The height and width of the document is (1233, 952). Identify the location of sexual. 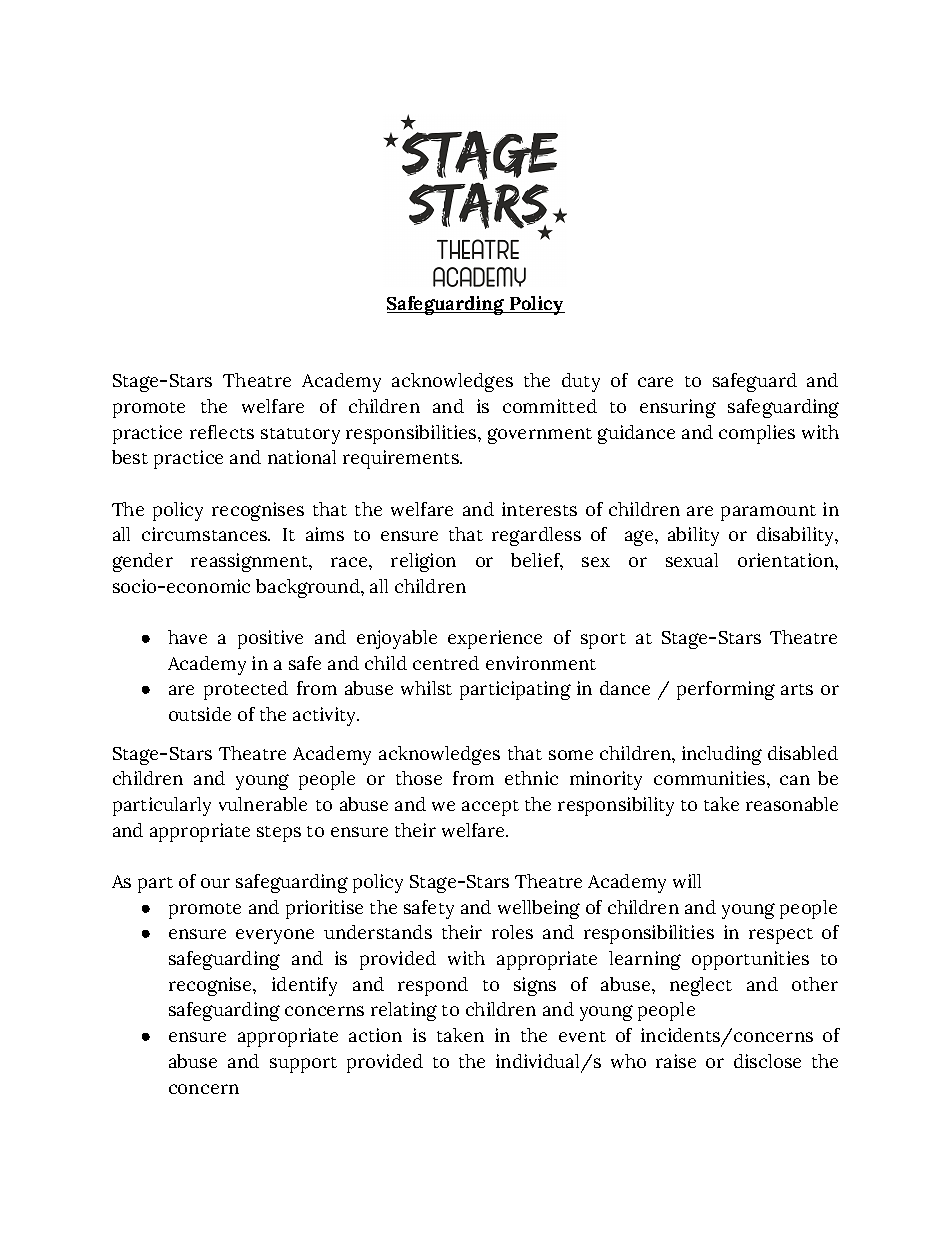
(692, 560).
